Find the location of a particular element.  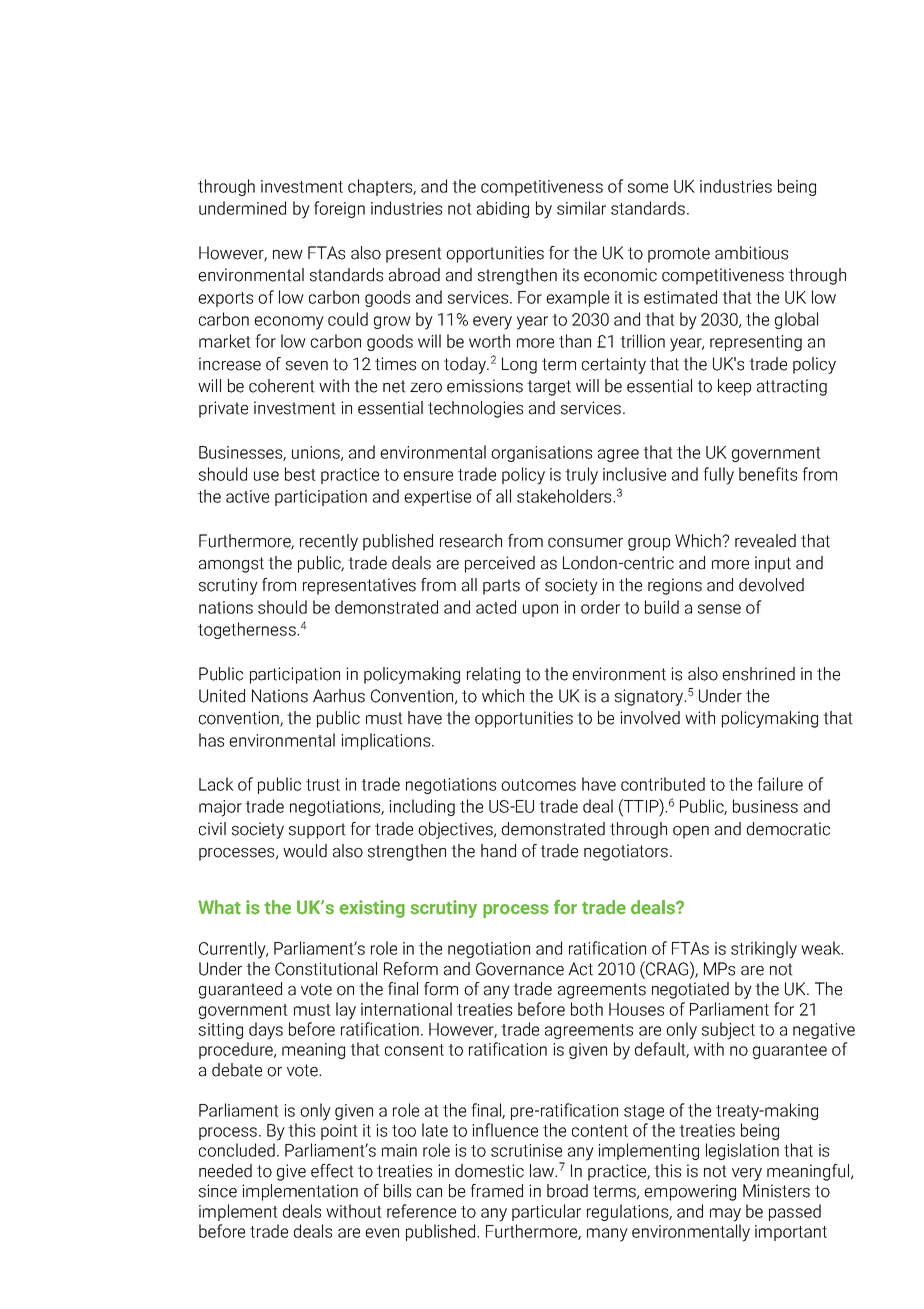

organisations is located at coordinates (541, 454).
